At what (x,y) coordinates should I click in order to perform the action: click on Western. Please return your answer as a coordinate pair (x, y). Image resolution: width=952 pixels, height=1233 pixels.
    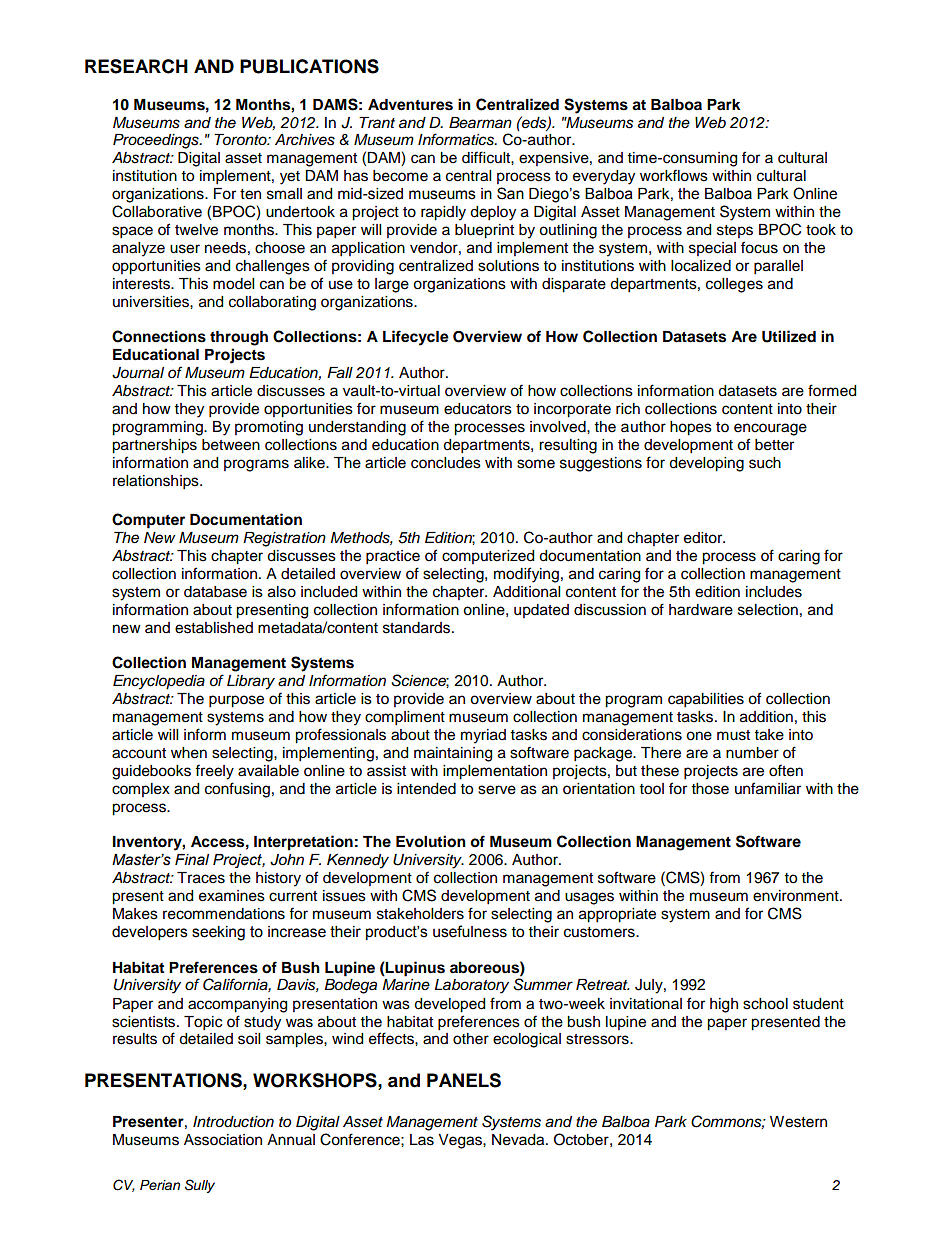
    Looking at the image, I should click on (798, 1122).
